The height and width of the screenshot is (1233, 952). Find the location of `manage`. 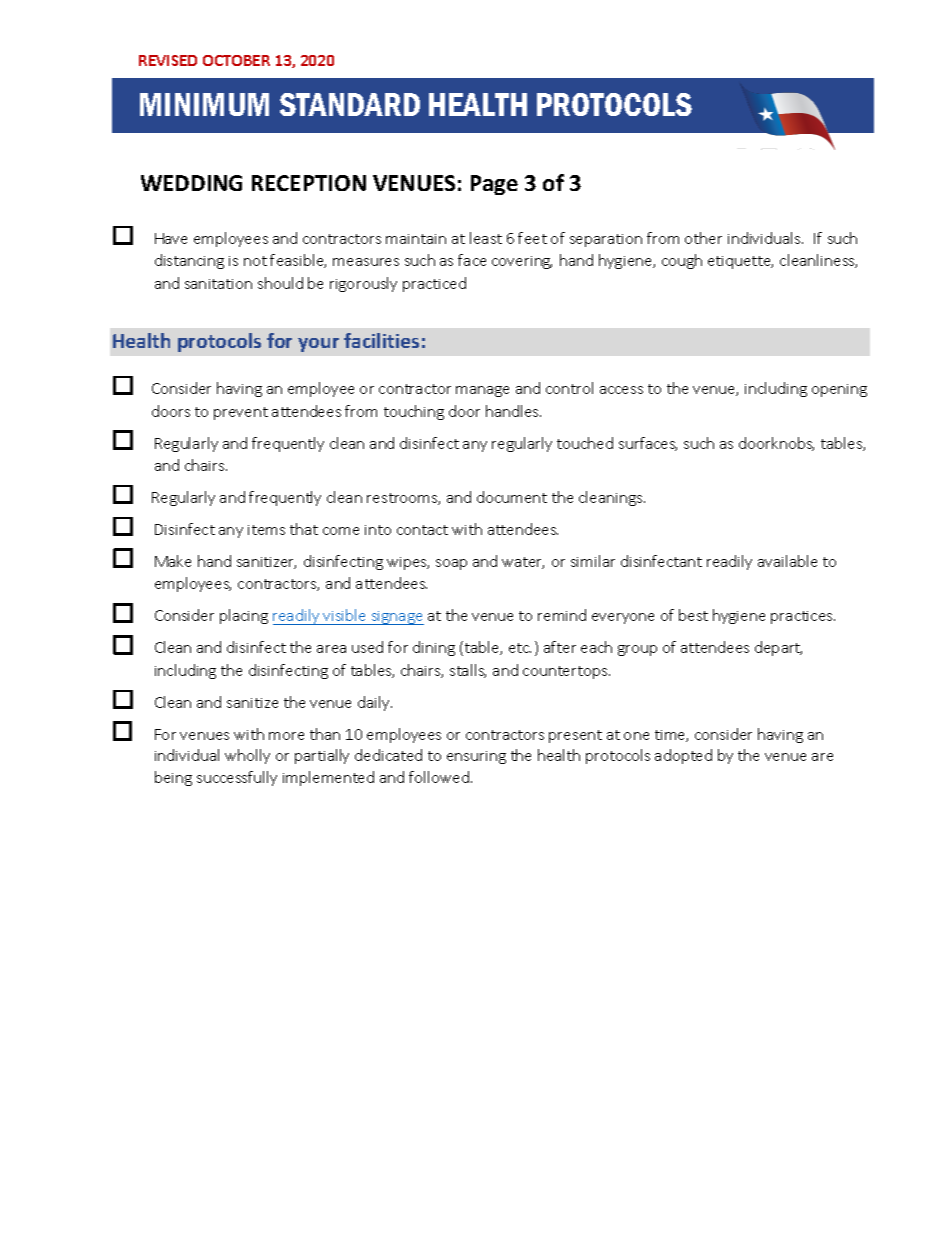

manage is located at coordinates (482, 391).
